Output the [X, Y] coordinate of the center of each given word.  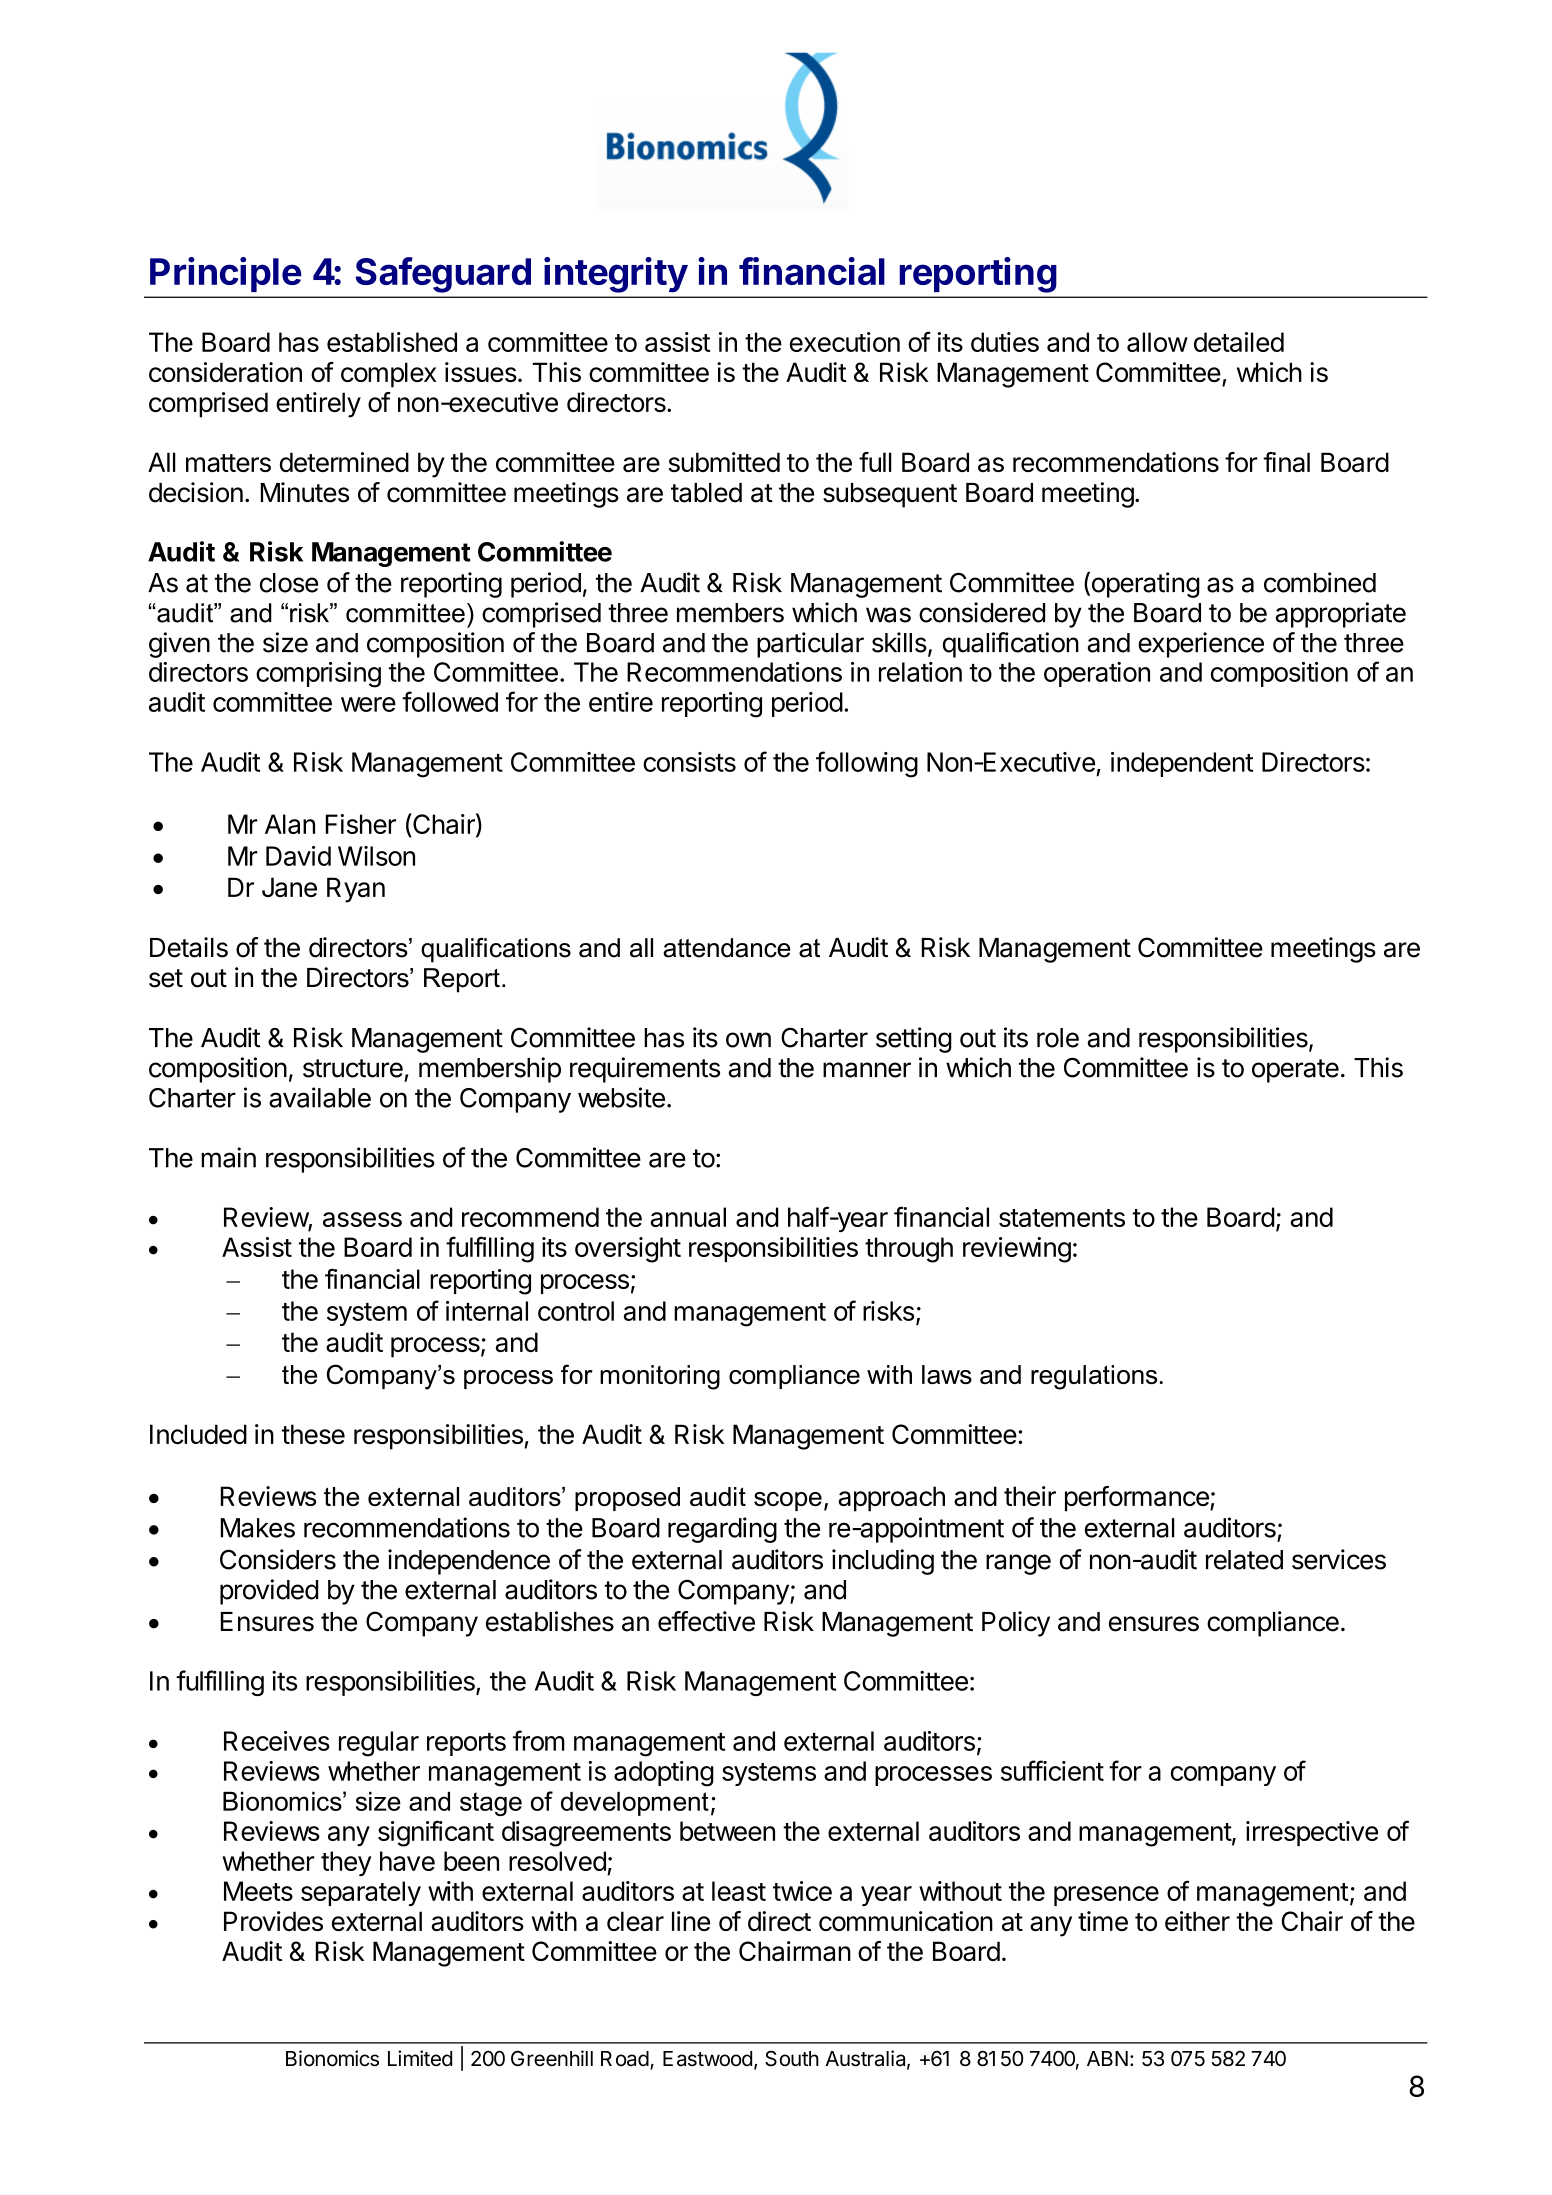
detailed [1239, 342]
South [792, 2058]
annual [688, 1217]
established [392, 342]
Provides [273, 1921]
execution [845, 342]
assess [362, 1219]
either [1197, 1921]
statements [1062, 1218]
